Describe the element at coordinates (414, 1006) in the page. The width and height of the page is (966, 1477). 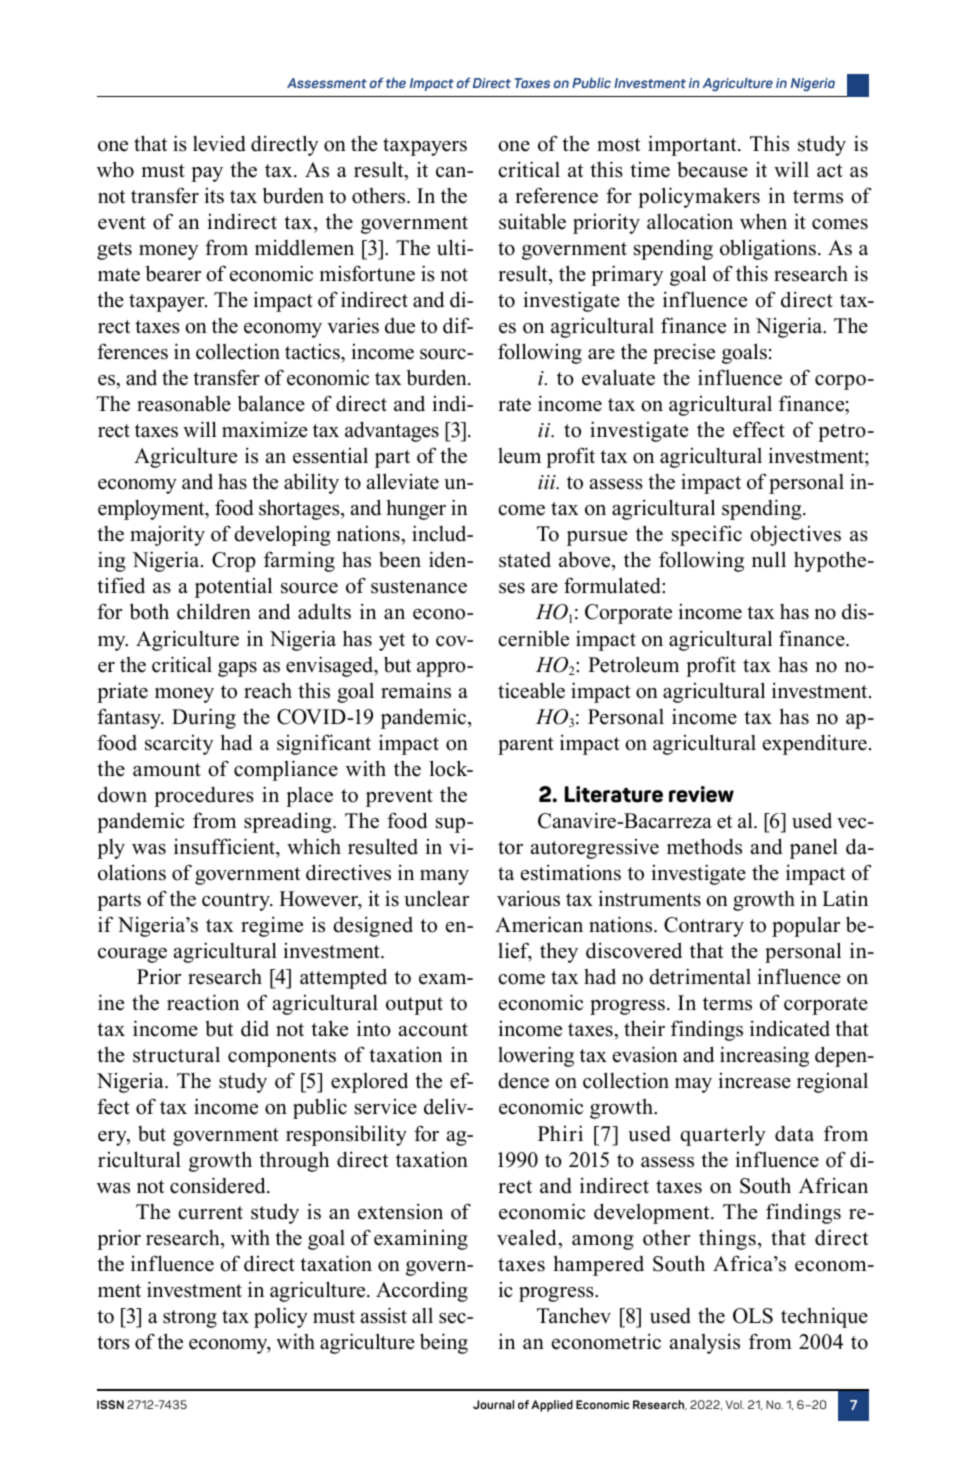
I see `output` at that location.
